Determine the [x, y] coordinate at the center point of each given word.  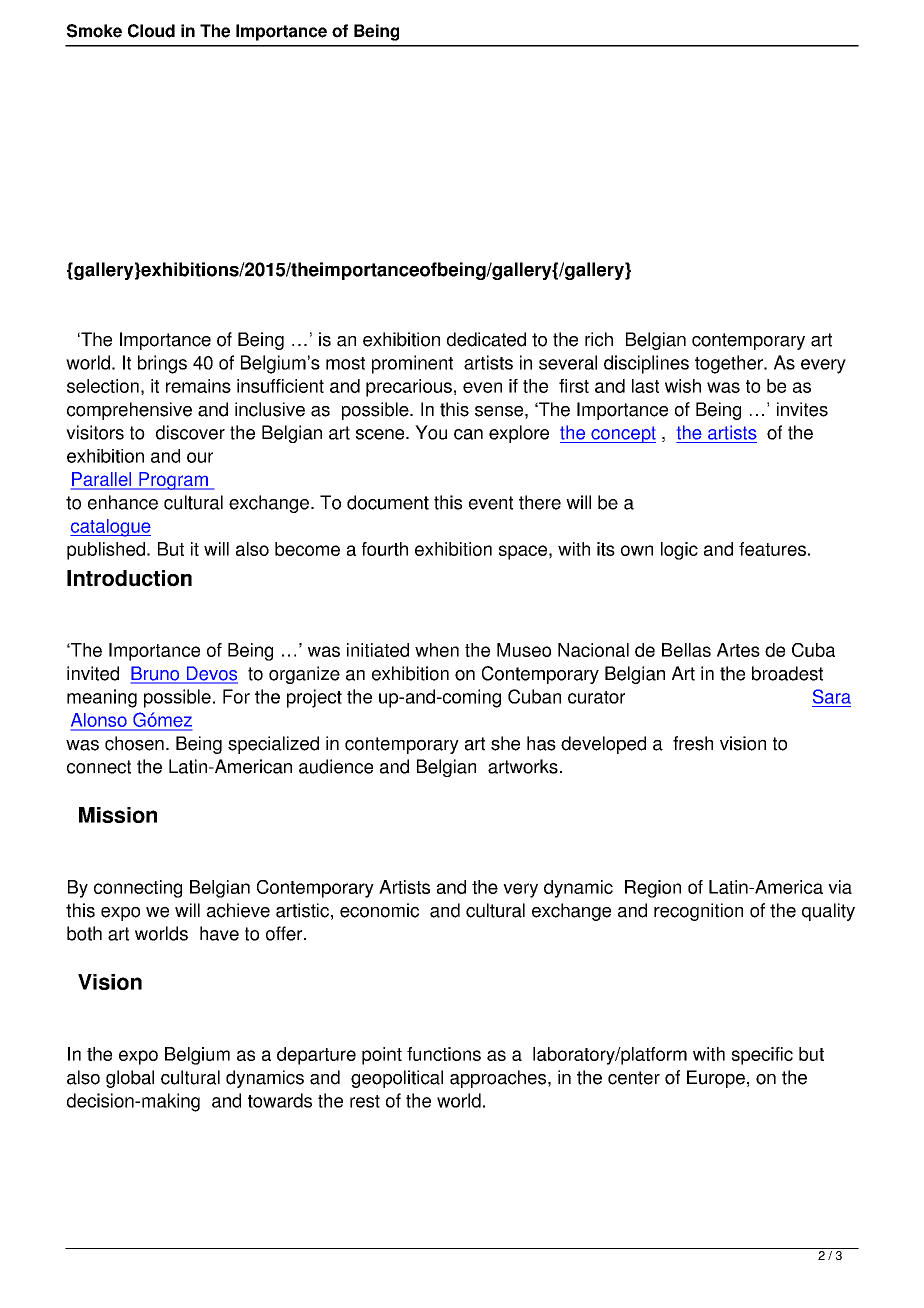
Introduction [129, 578]
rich [599, 339]
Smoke [94, 31]
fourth [385, 549]
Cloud [151, 31]
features [772, 549]
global [130, 1079]
